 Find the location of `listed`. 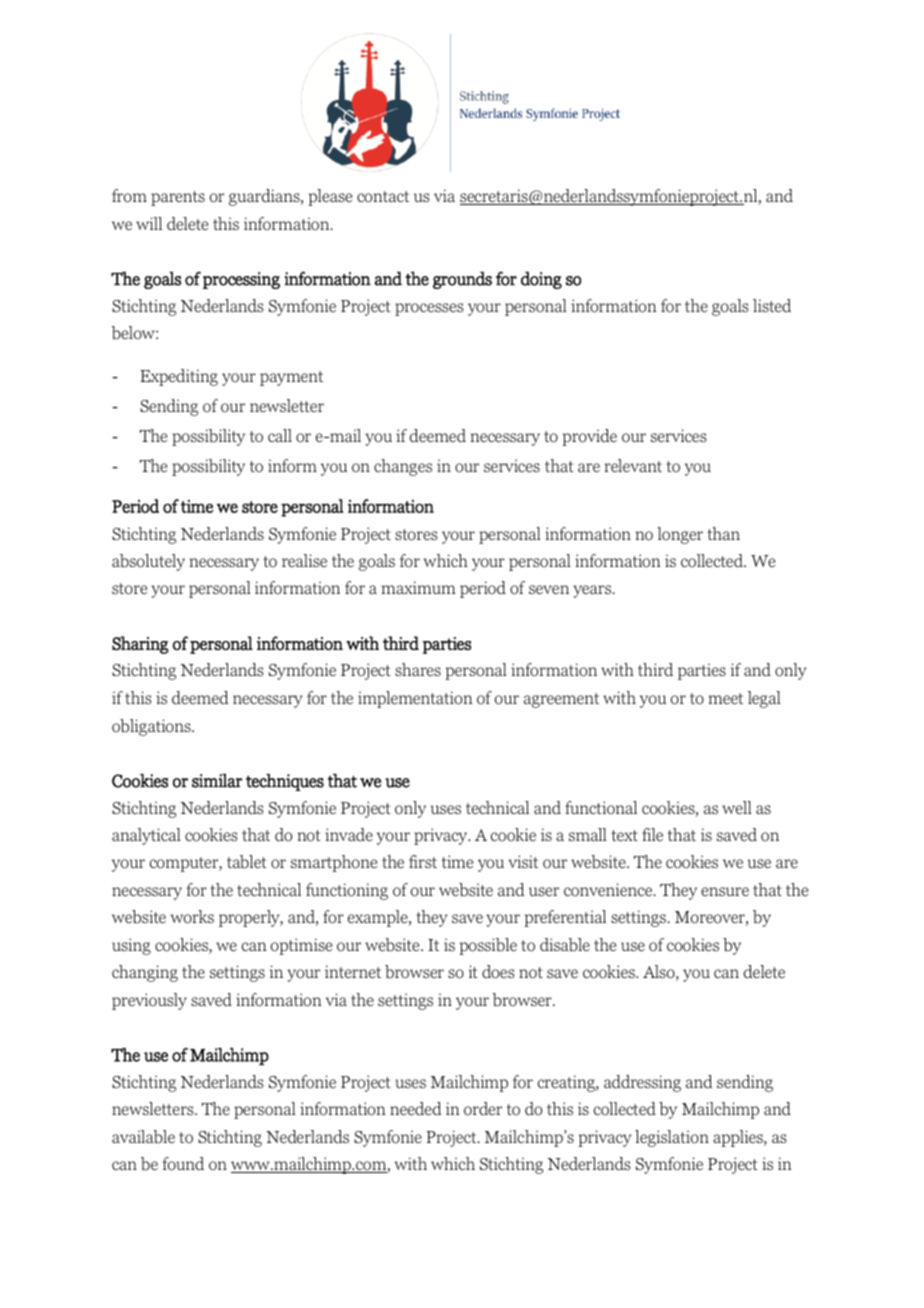

listed is located at coordinates (772, 305).
